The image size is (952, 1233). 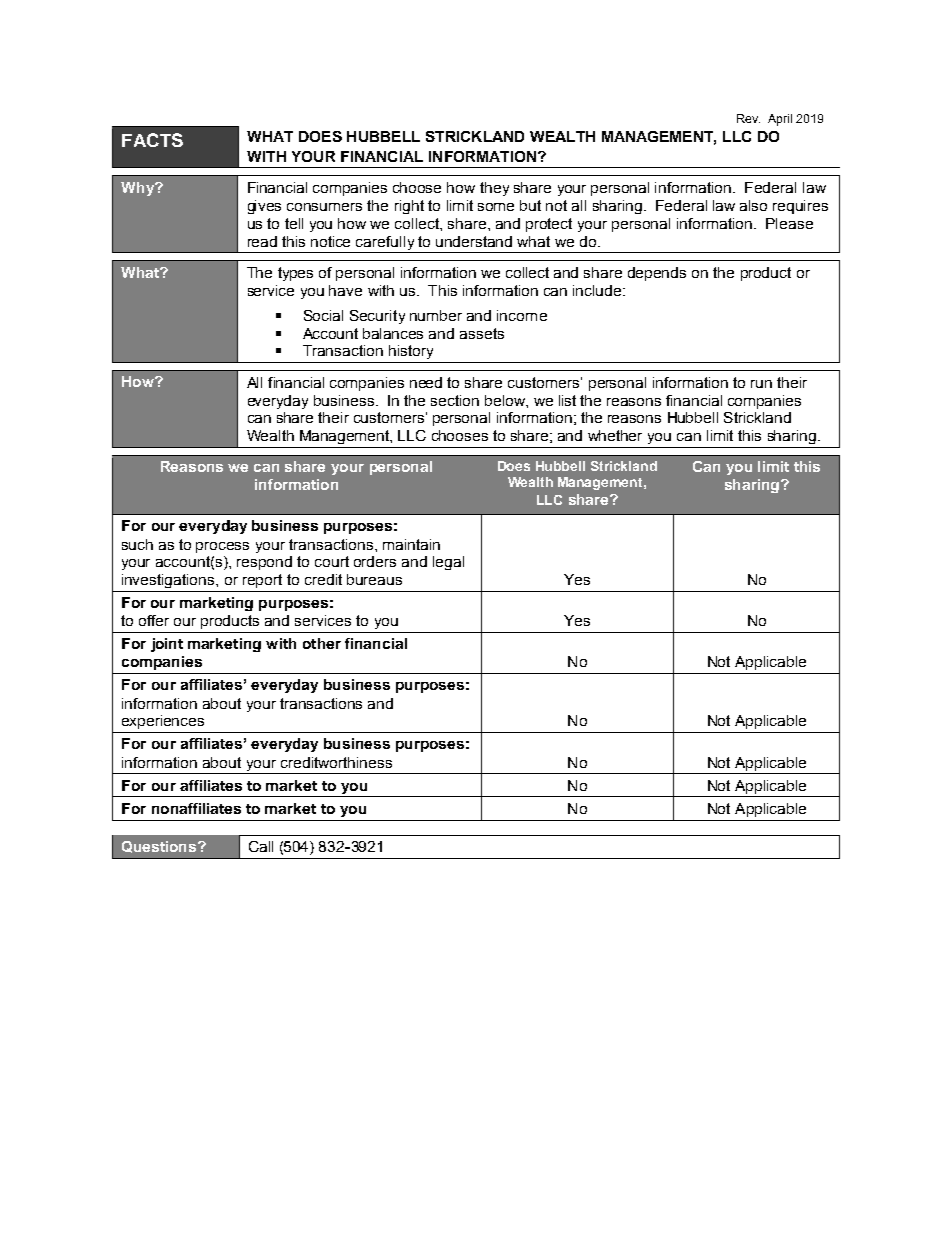 I want to click on number, so click(x=436, y=315).
